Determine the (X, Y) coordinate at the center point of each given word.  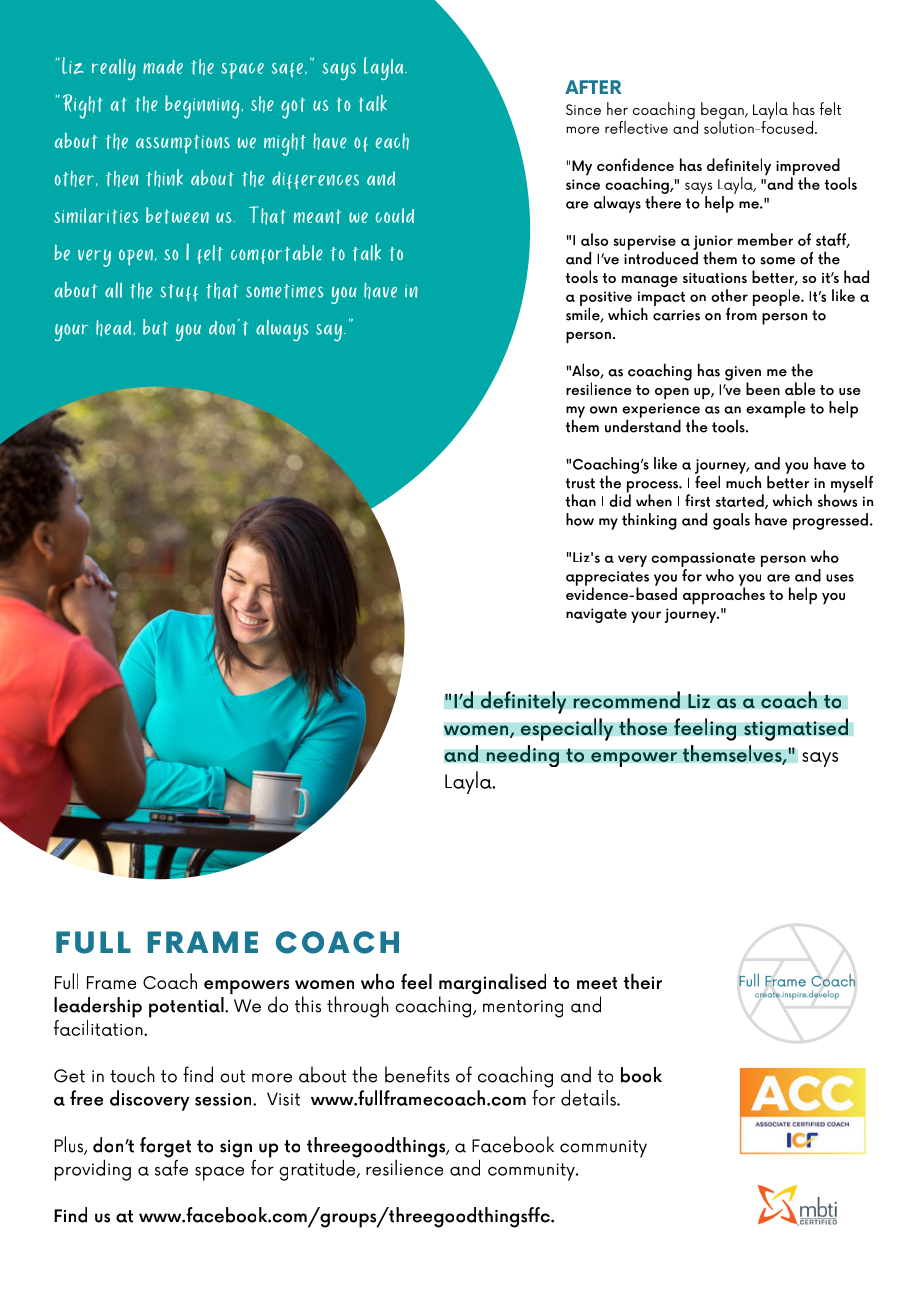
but (155, 327)
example (776, 409)
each (392, 141)
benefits (417, 1074)
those (643, 727)
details (589, 1097)
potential (187, 1007)
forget (165, 1147)
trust (580, 483)
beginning (202, 107)
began (723, 112)
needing (522, 756)
